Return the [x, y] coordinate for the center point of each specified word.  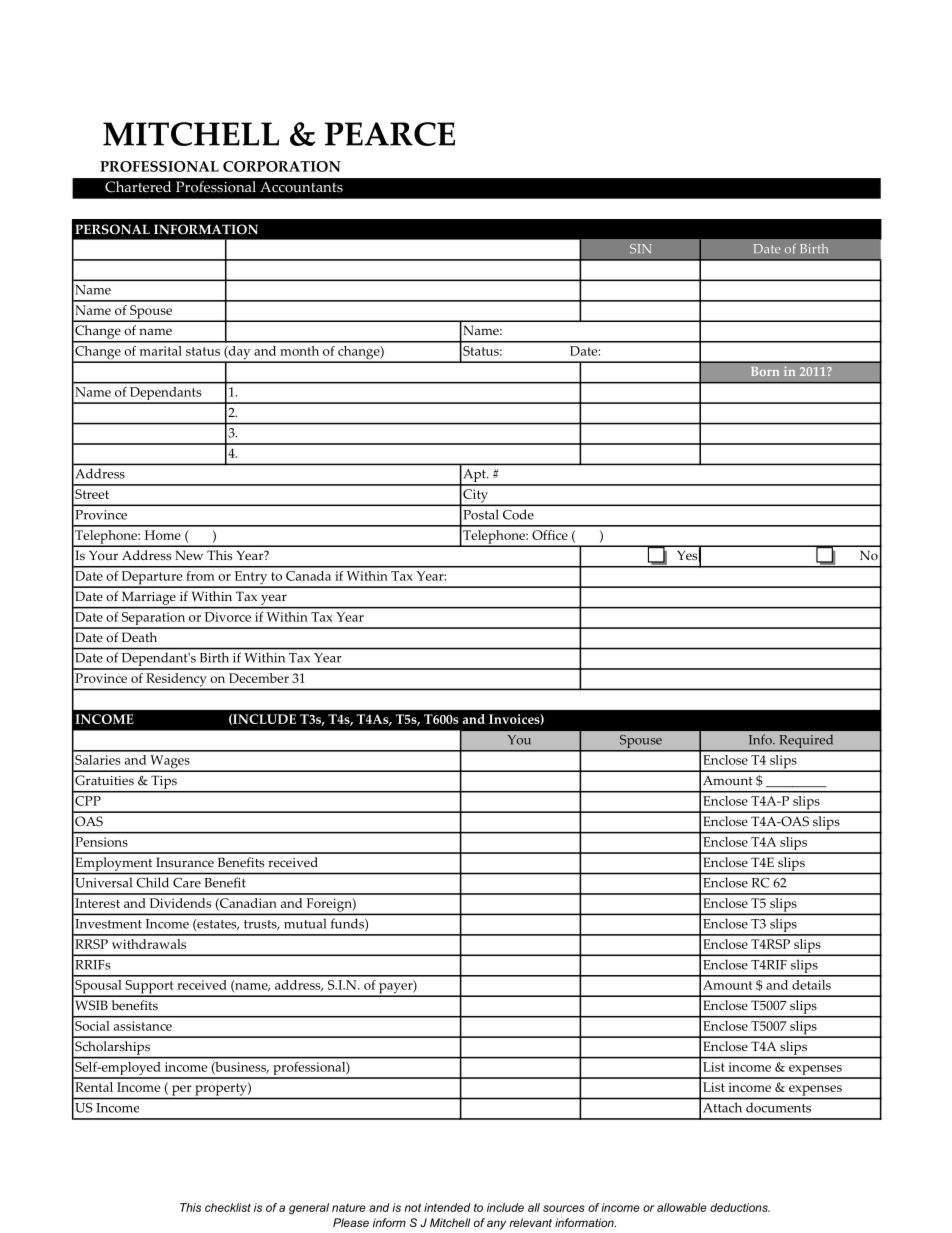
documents [778, 1108]
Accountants [301, 187]
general [309, 1209]
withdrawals [149, 944]
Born [765, 371]
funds [348, 925]
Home [163, 535]
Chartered [138, 186]
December [259, 678]
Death [139, 637]
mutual [305, 924]
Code [518, 514]
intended [447, 1207]
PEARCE [390, 134]
